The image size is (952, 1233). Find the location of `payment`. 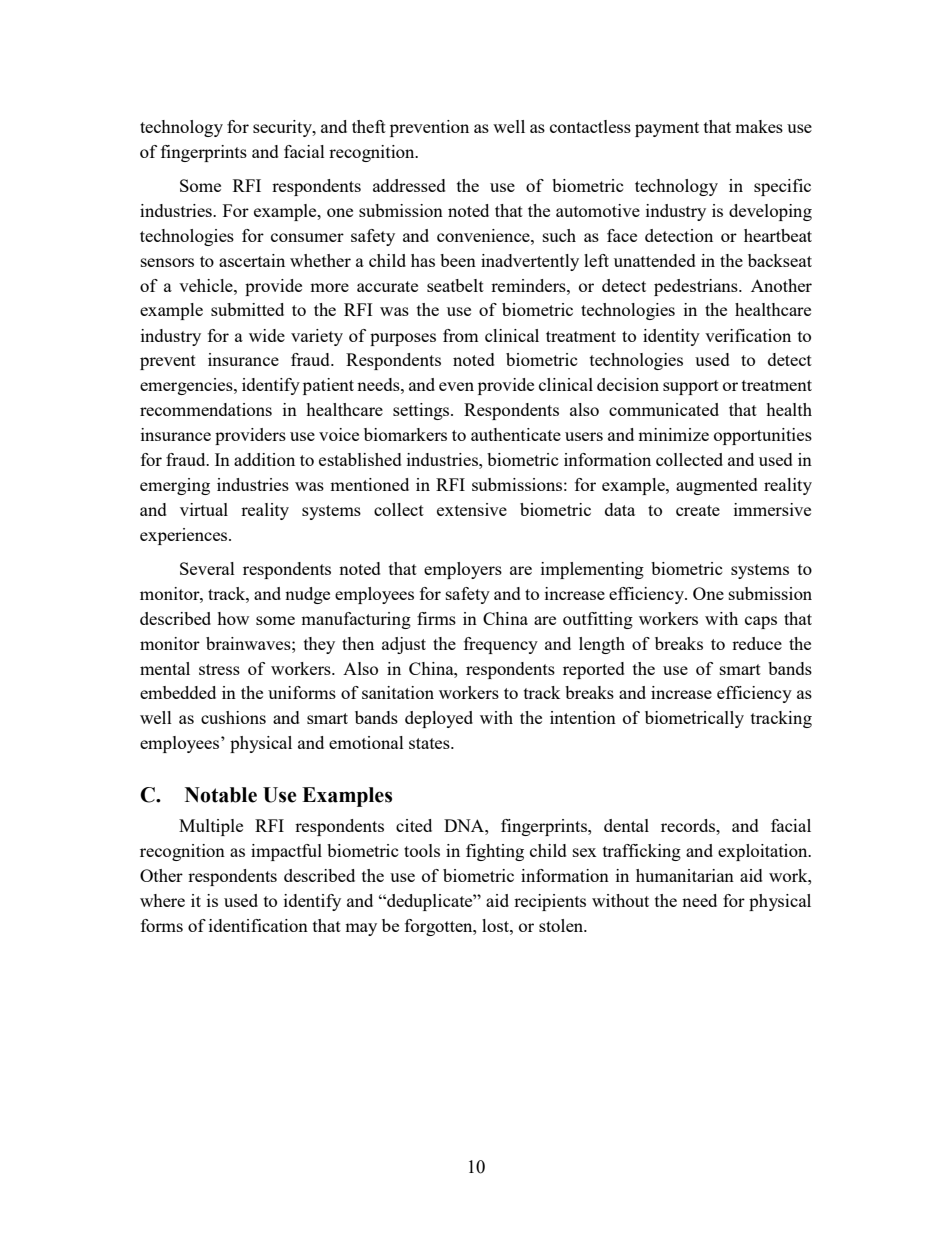

payment is located at coordinates (667, 129).
